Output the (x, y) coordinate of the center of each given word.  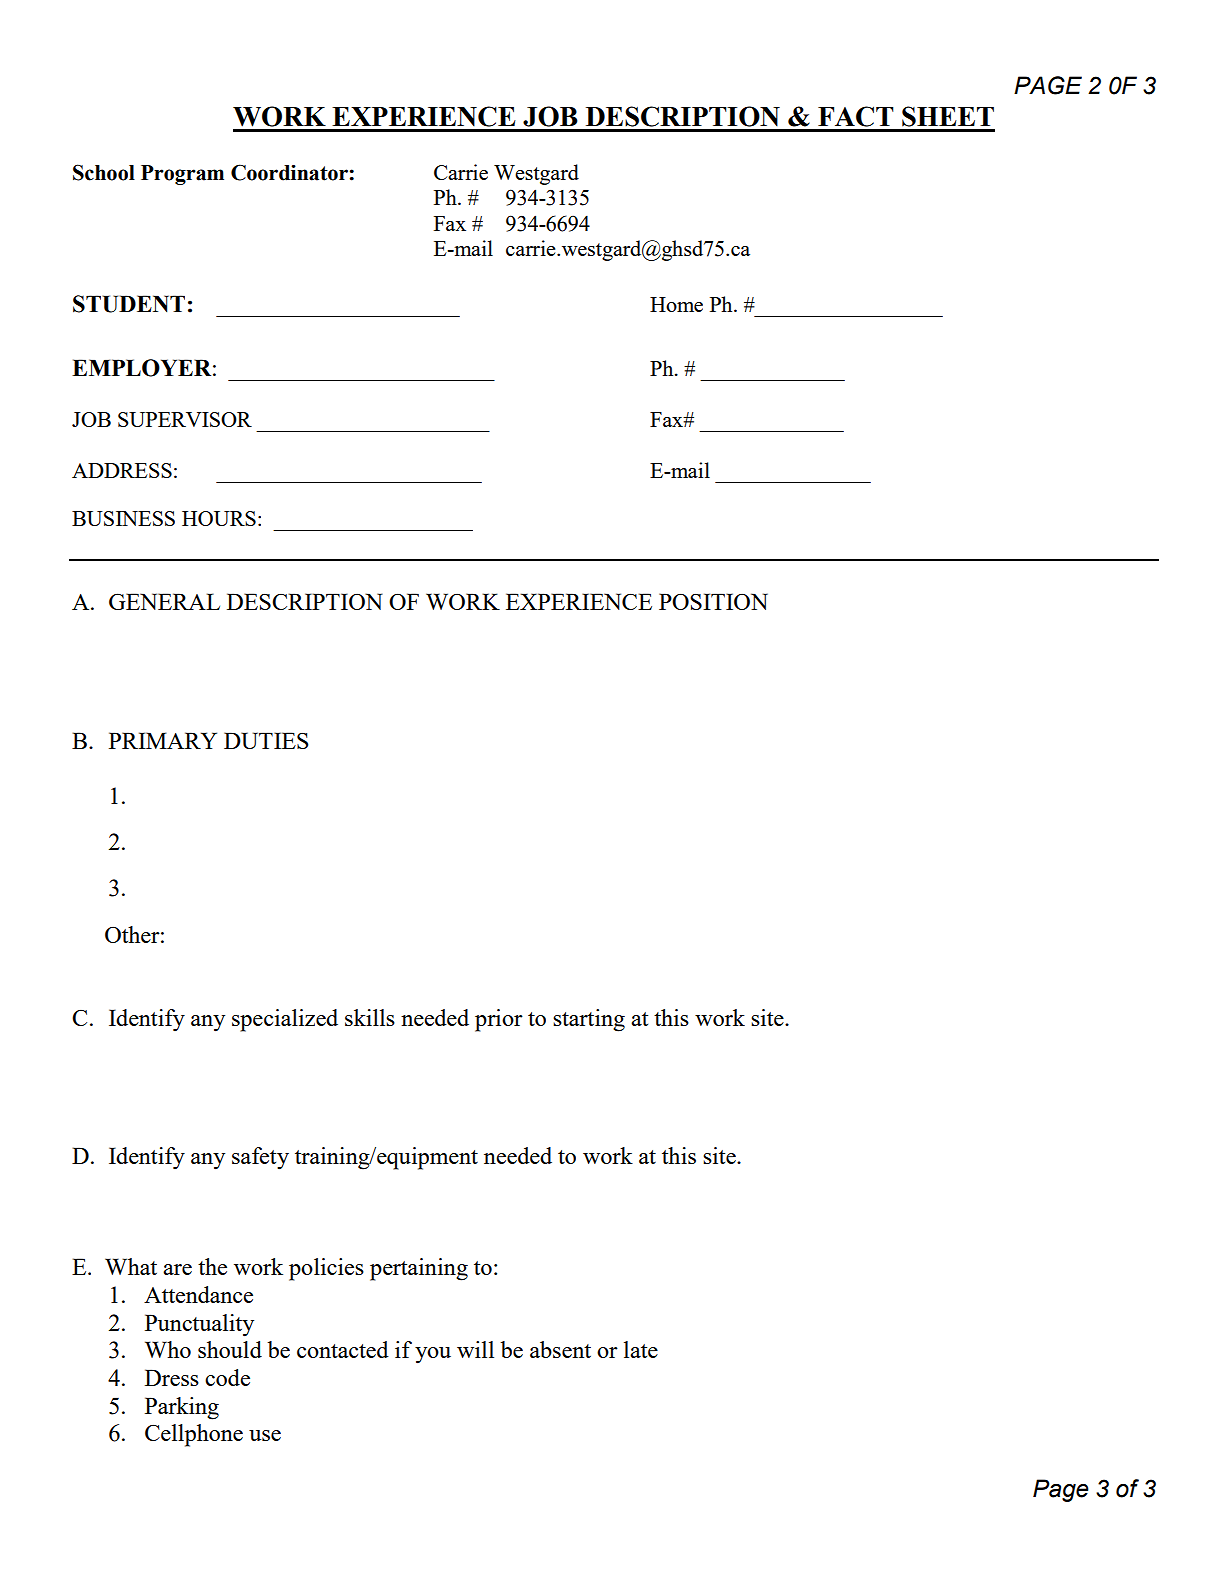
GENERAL (164, 601)
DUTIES (266, 740)
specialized (285, 1020)
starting (589, 1020)
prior (499, 1020)
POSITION (713, 601)
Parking (182, 1408)
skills (370, 1017)
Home (676, 304)
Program (182, 175)
